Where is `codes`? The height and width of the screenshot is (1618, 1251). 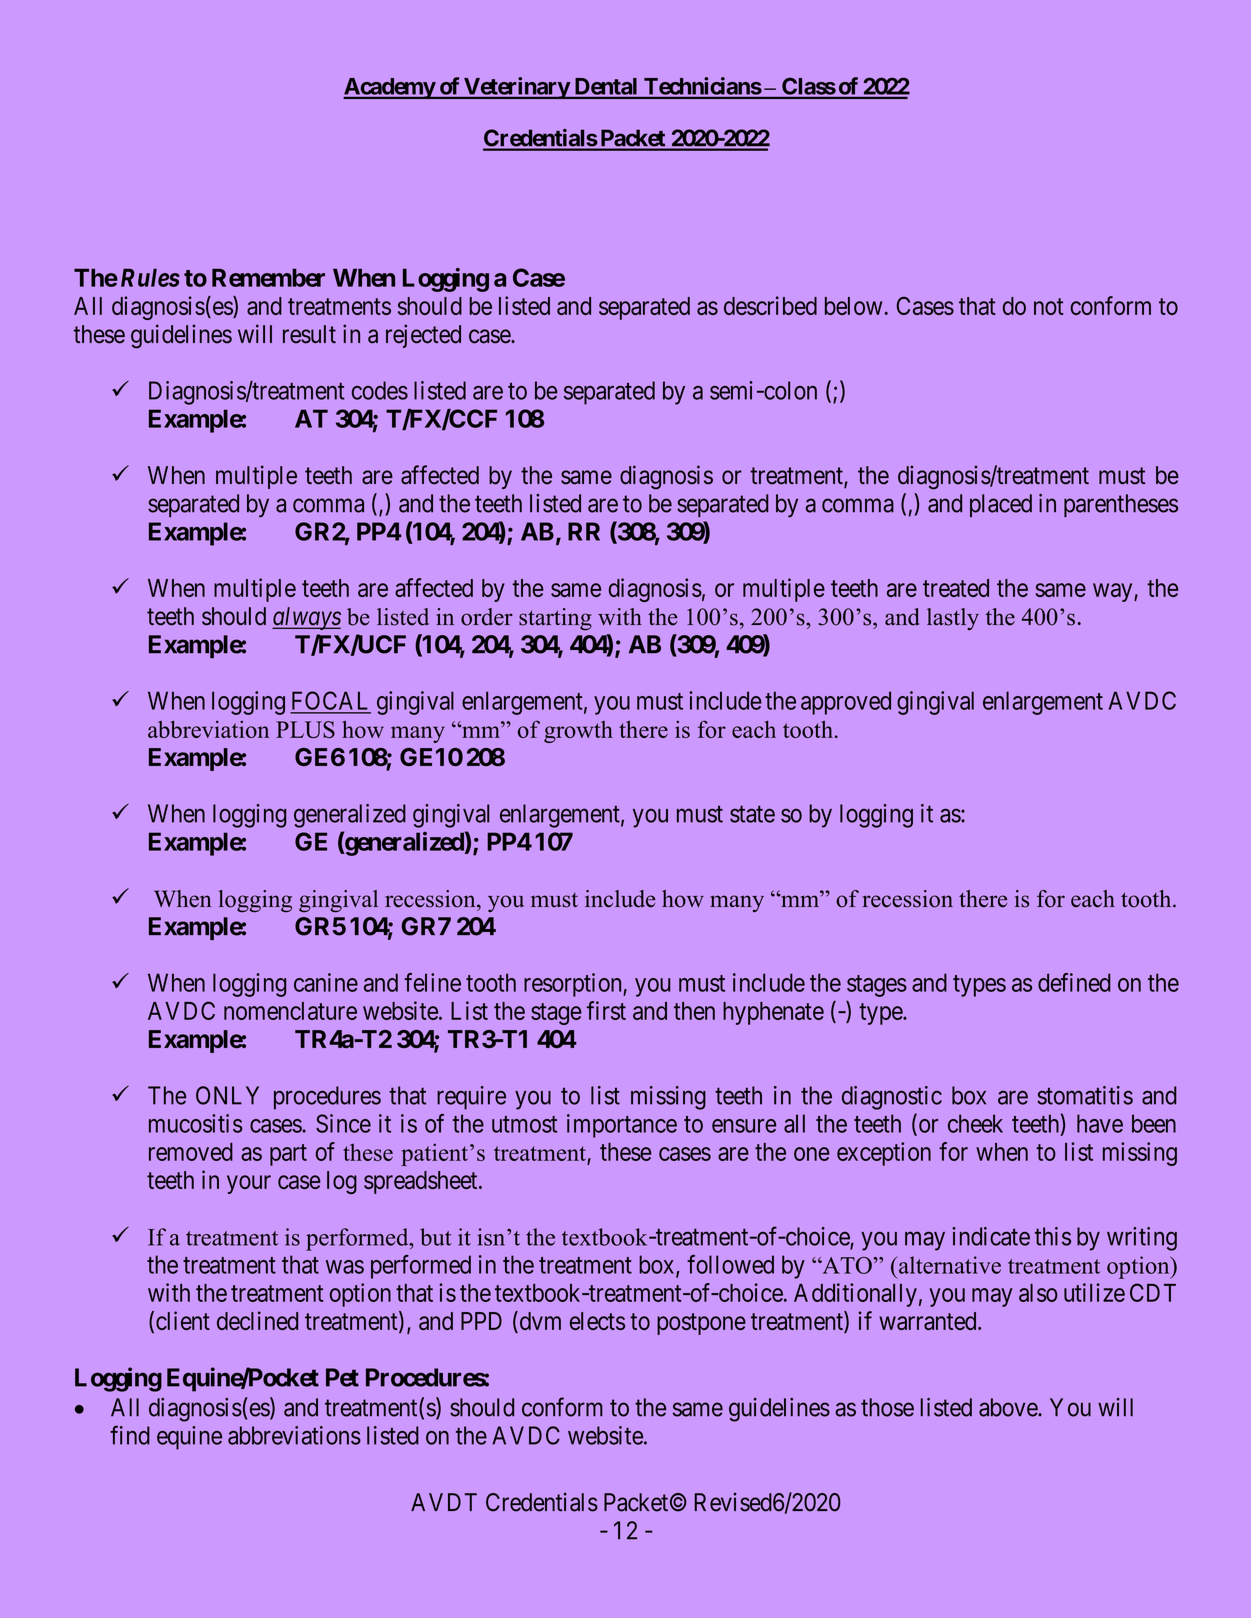
codes is located at coordinates (380, 390).
